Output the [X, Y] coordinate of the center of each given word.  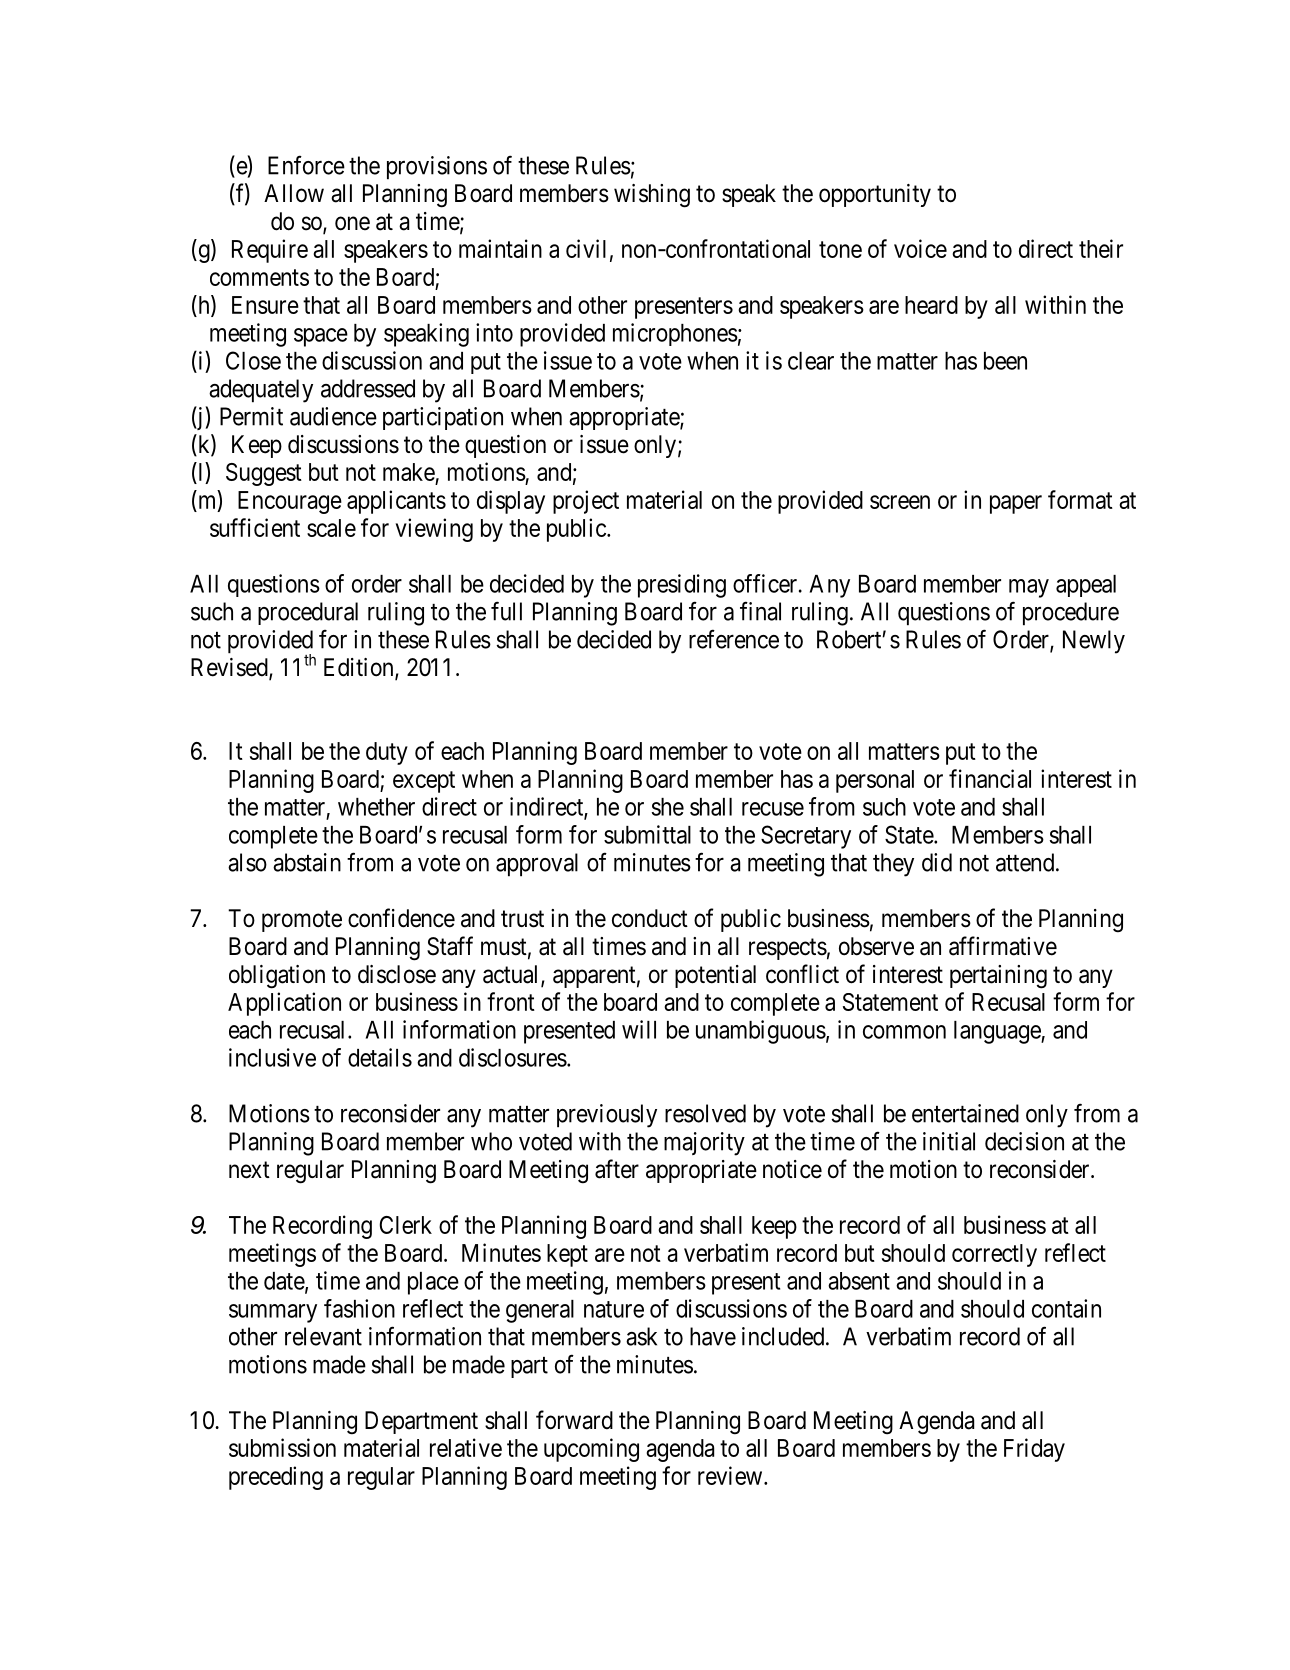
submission [282, 1447]
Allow [294, 193]
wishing [652, 196]
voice [920, 248]
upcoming [591, 1450]
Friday [1034, 1450]
